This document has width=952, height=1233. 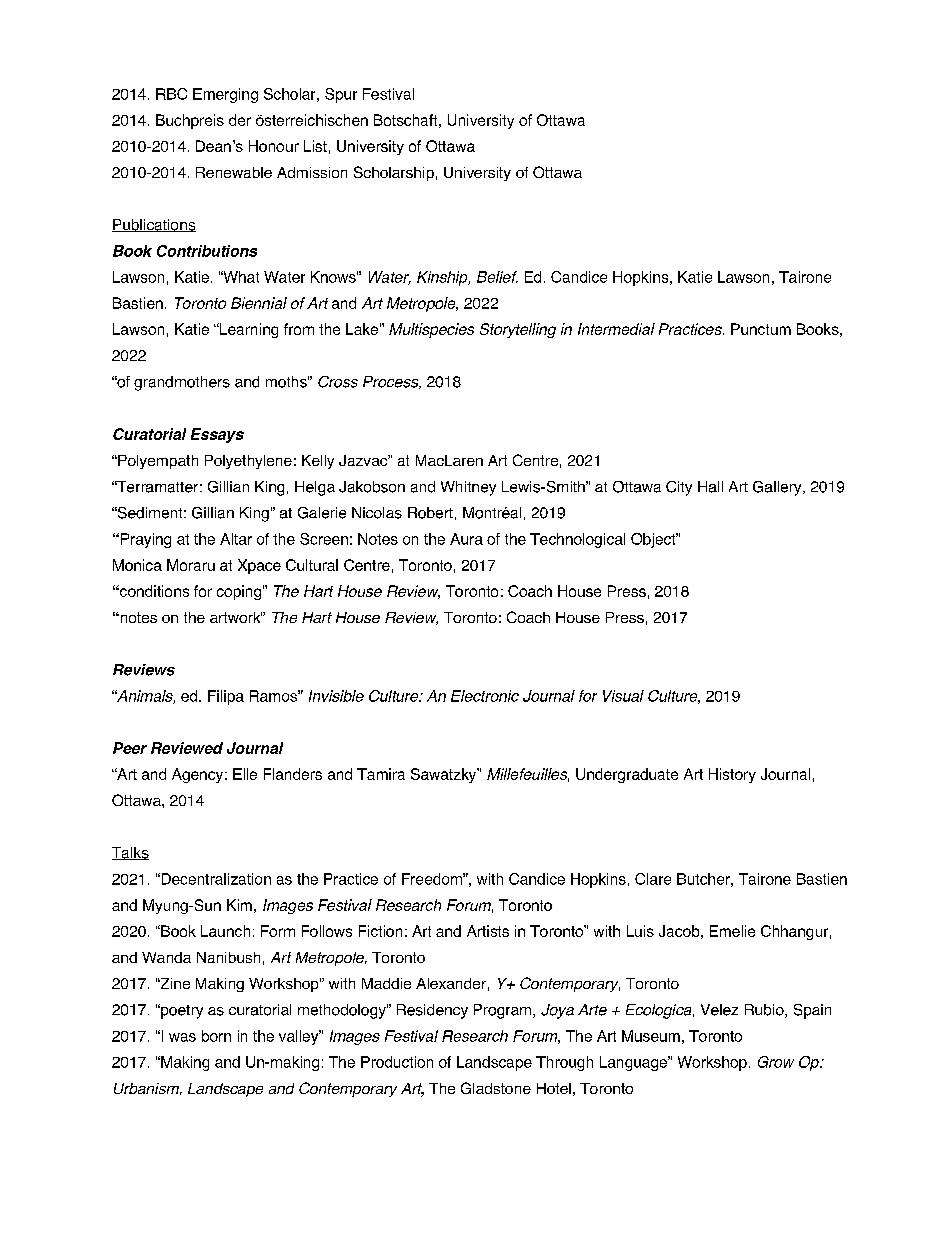 I want to click on Hall, so click(x=710, y=487).
